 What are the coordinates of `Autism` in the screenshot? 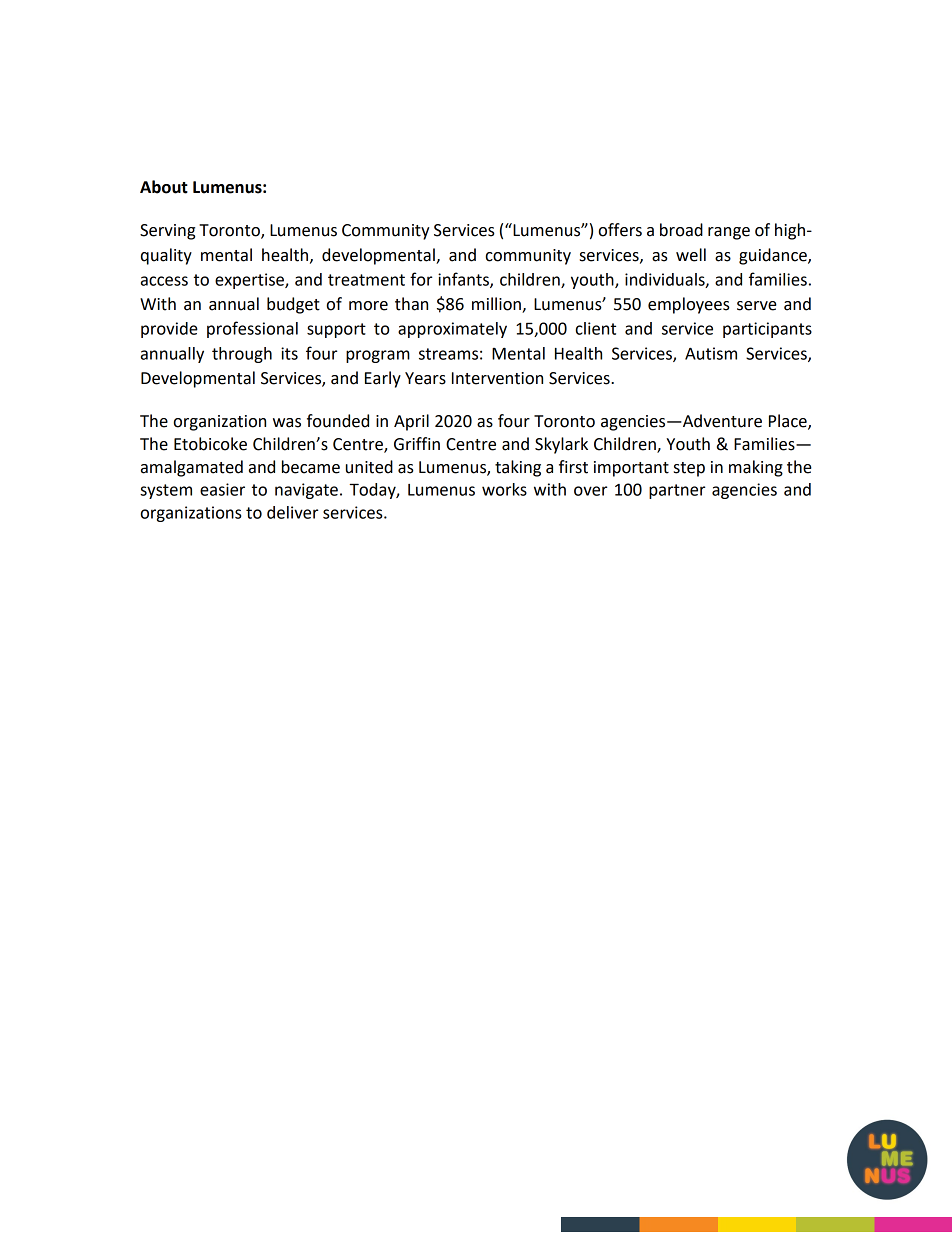 It's located at (711, 353).
